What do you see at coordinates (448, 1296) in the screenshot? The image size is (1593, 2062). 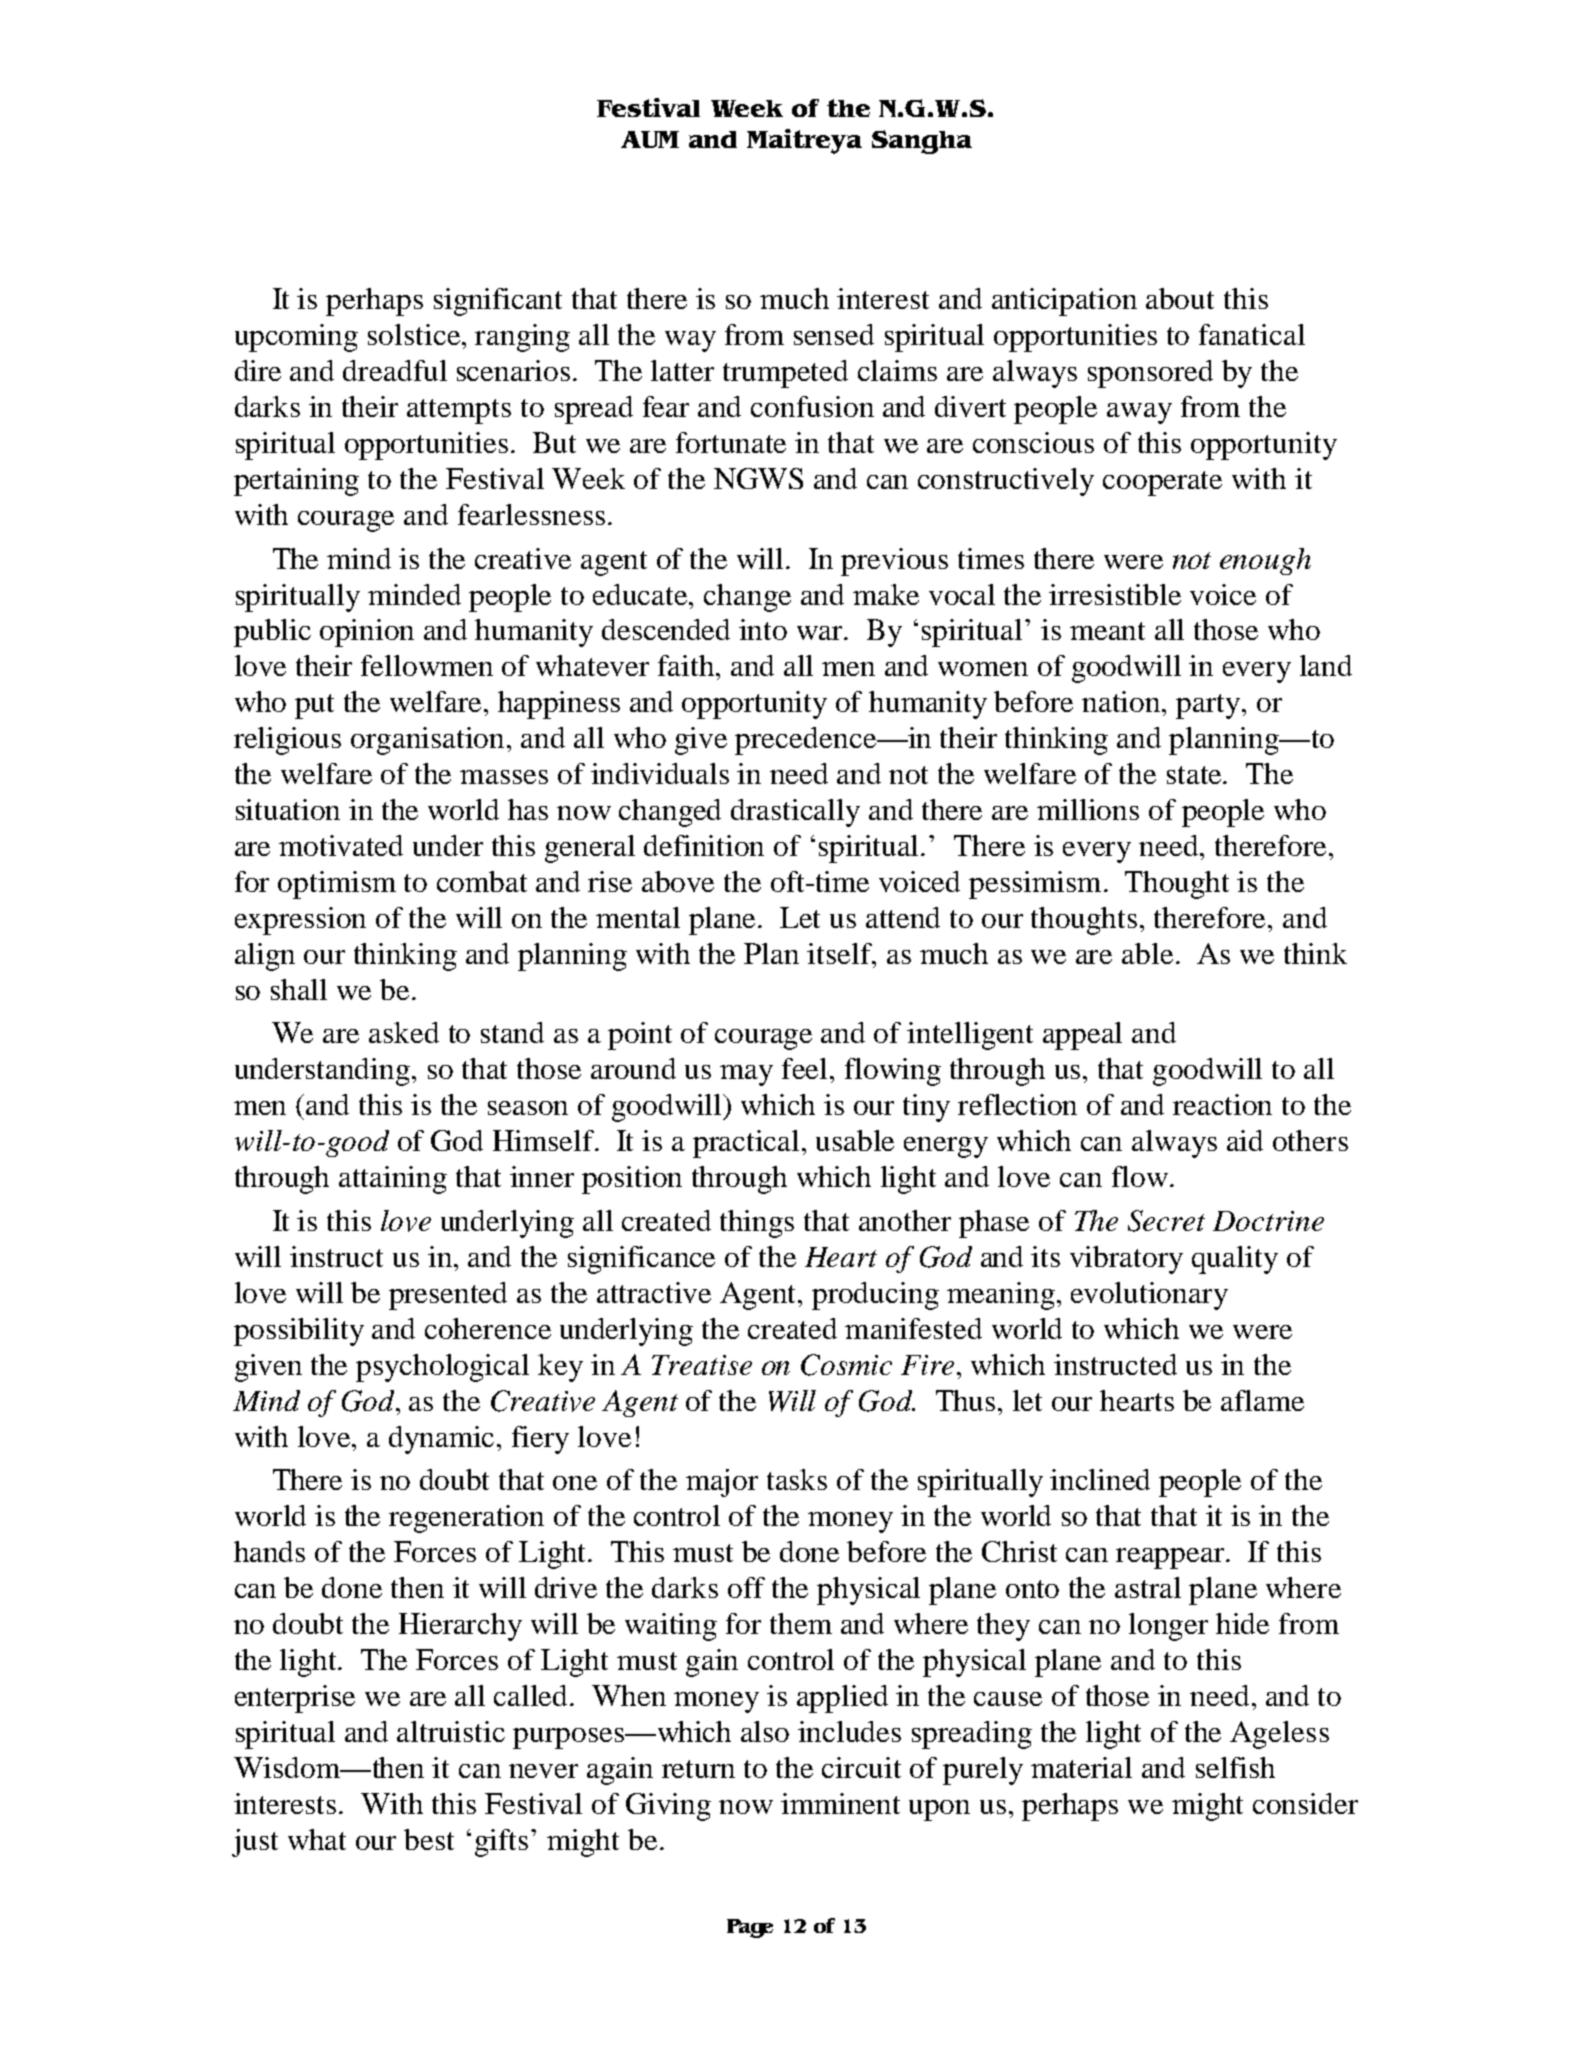 I see `presented` at bounding box center [448, 1296].
